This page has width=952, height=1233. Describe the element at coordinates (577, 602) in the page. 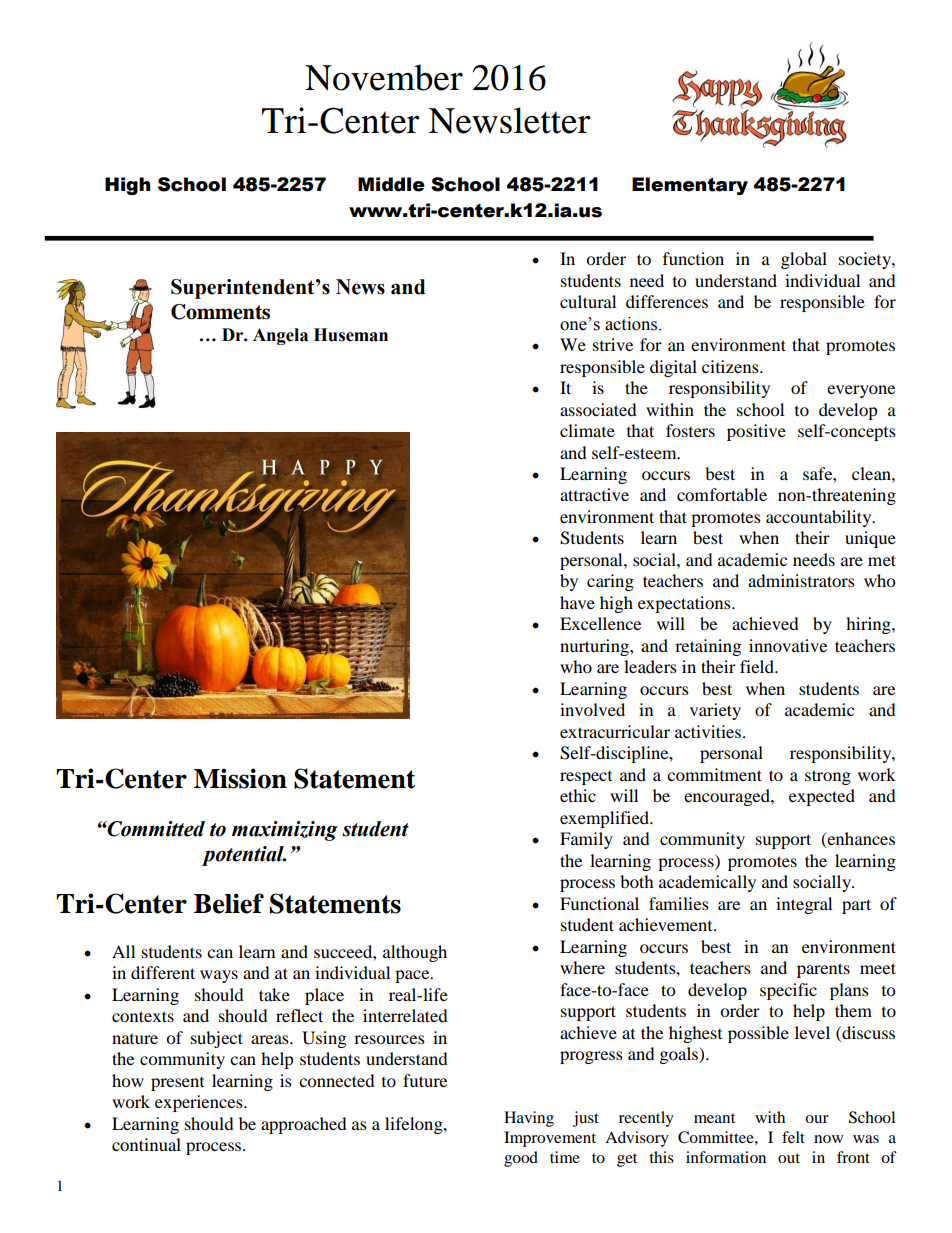

I see `have` at that location.
